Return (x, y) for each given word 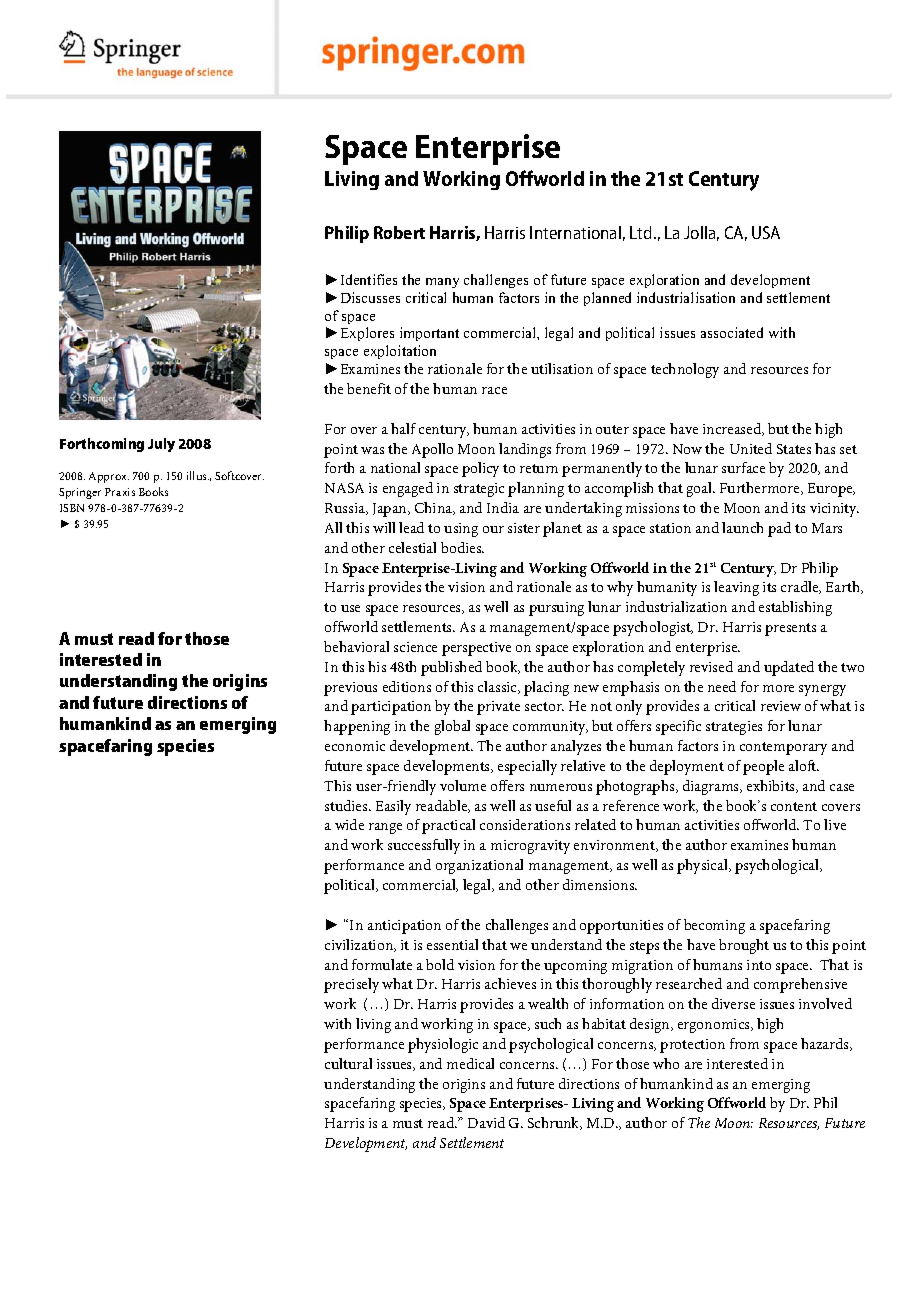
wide (349, 824)
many (442, 283)
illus (198, 475)
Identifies (369, 279)
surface (743, 467)
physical (704, 866)
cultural (348, 1063)
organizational (479, 866)
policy (480, 469)
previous (350, 689)
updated (789, 668)
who (666, 1063)
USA (766, 232)
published (451, 668)
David (486, 1122)
